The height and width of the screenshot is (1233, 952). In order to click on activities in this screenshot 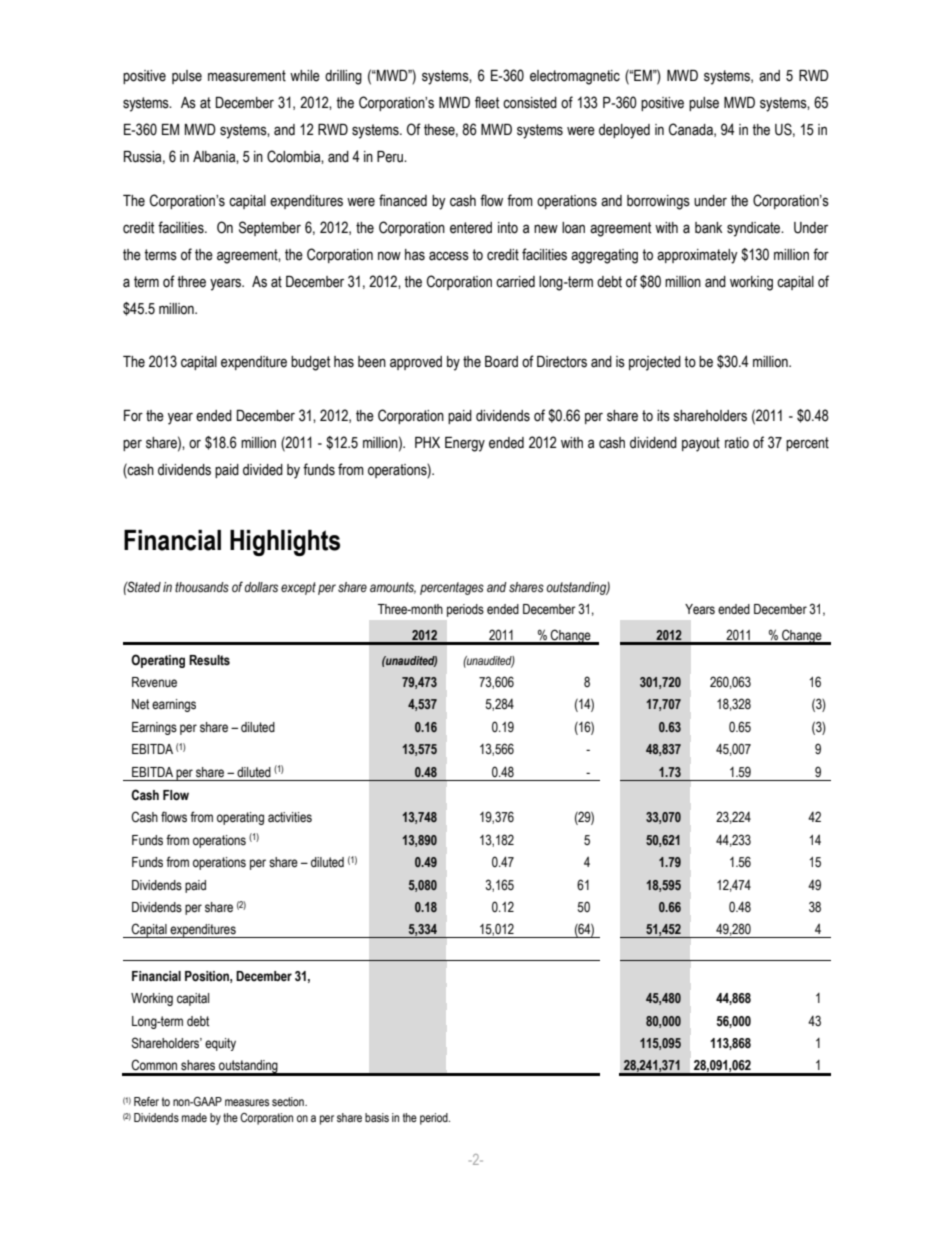, I will do `click(290, 817)`.
